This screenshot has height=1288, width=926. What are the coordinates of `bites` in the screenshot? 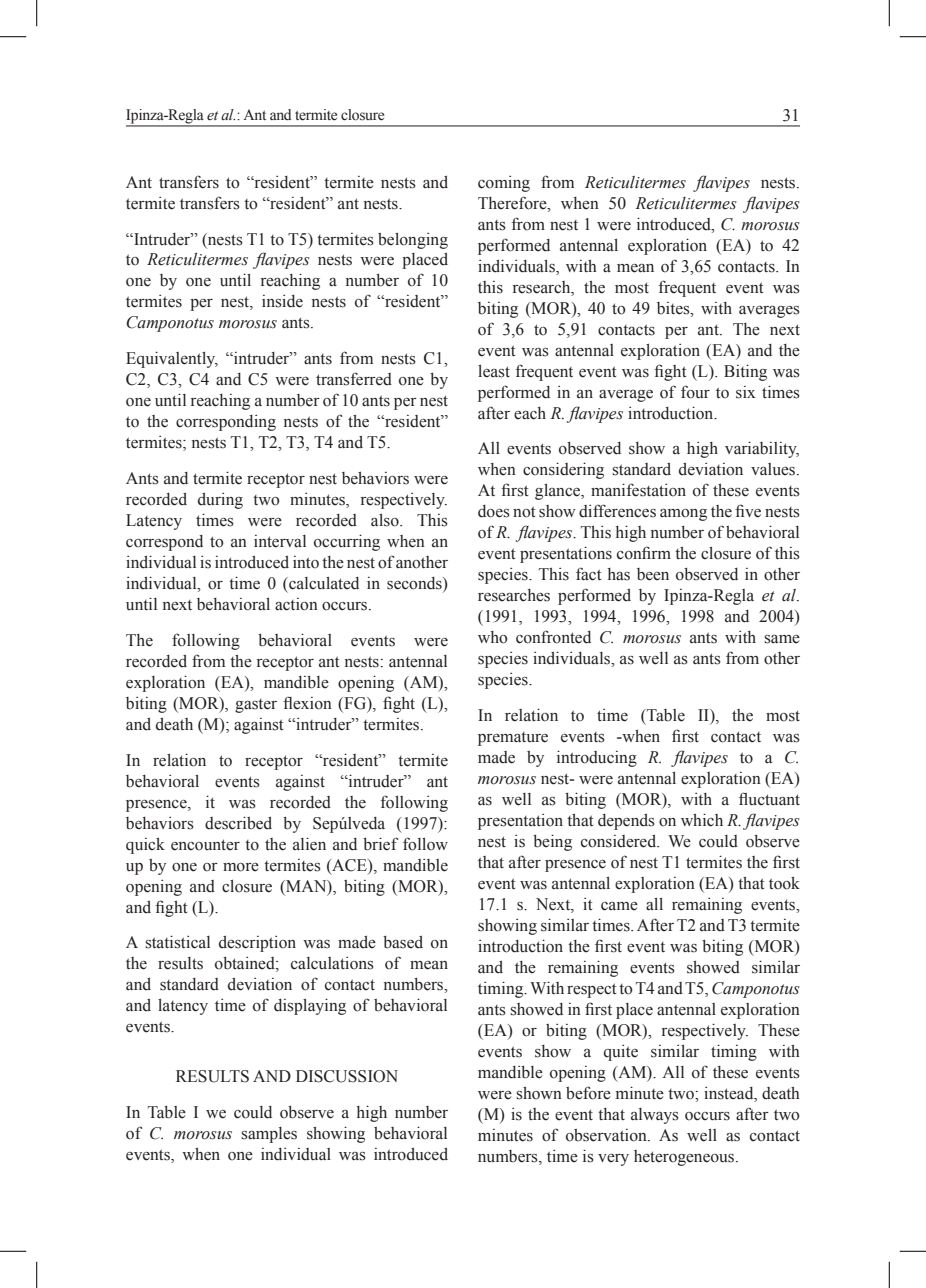 It's located at (674, 308).
